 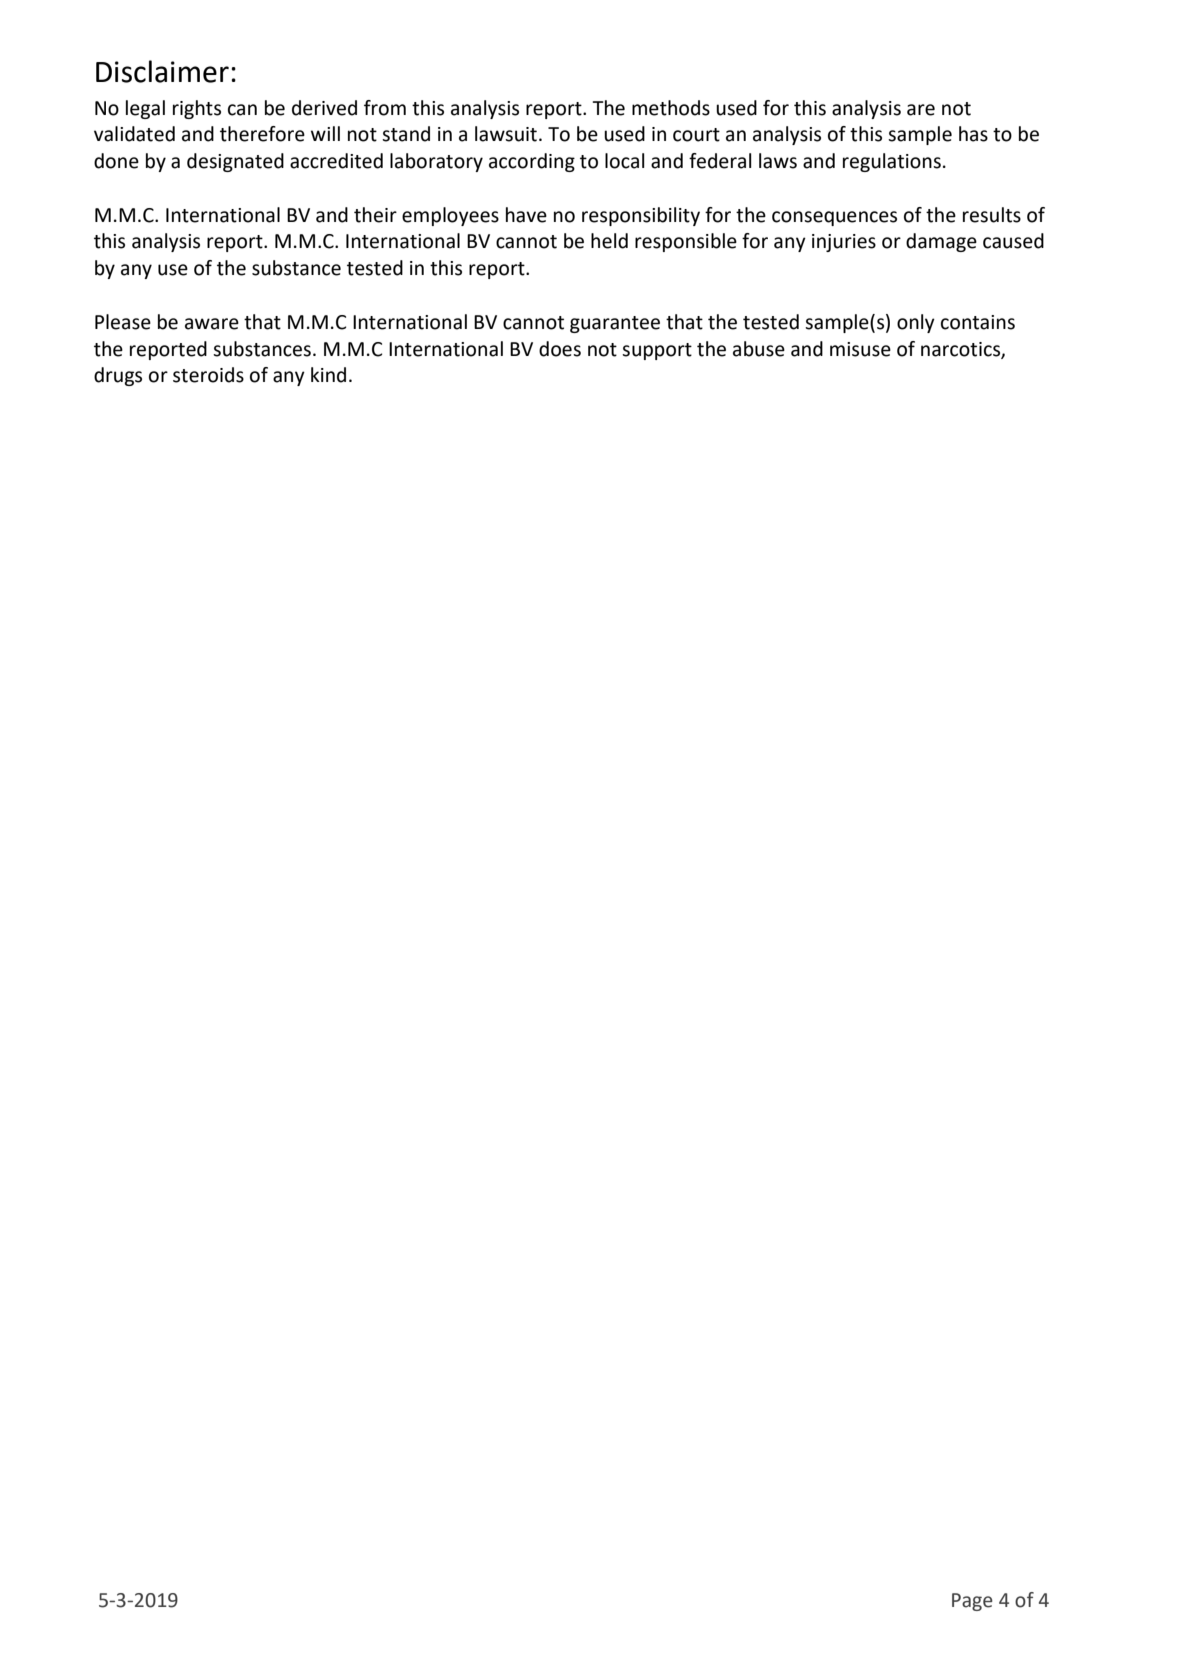 I want to click on only, so click(x=916, y=323).
